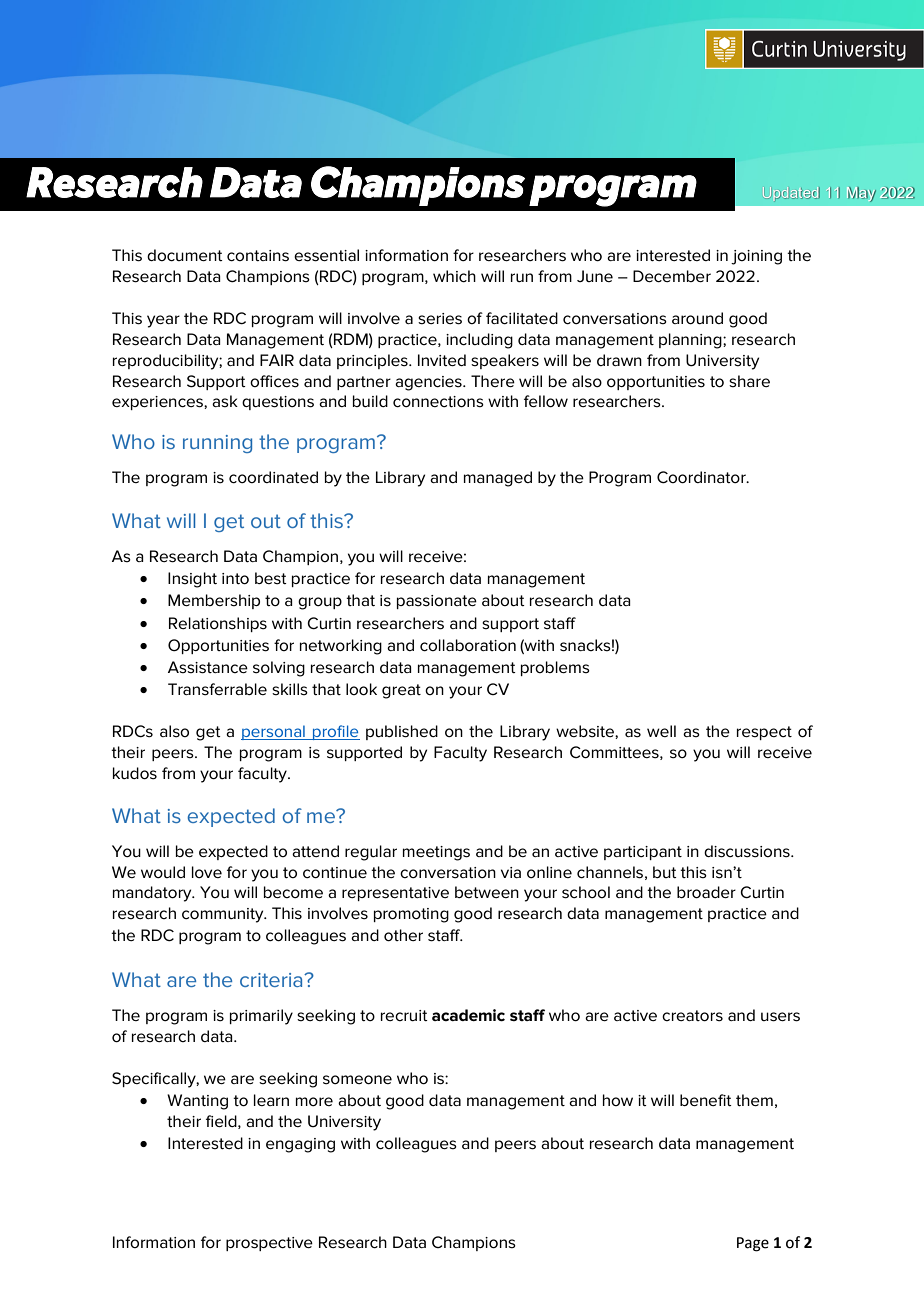 Image resolution: width=924 pixels, height=1308 pixels. Describe the element at coordinates (207, 872) in the screenshot. I see `love` at that location.
